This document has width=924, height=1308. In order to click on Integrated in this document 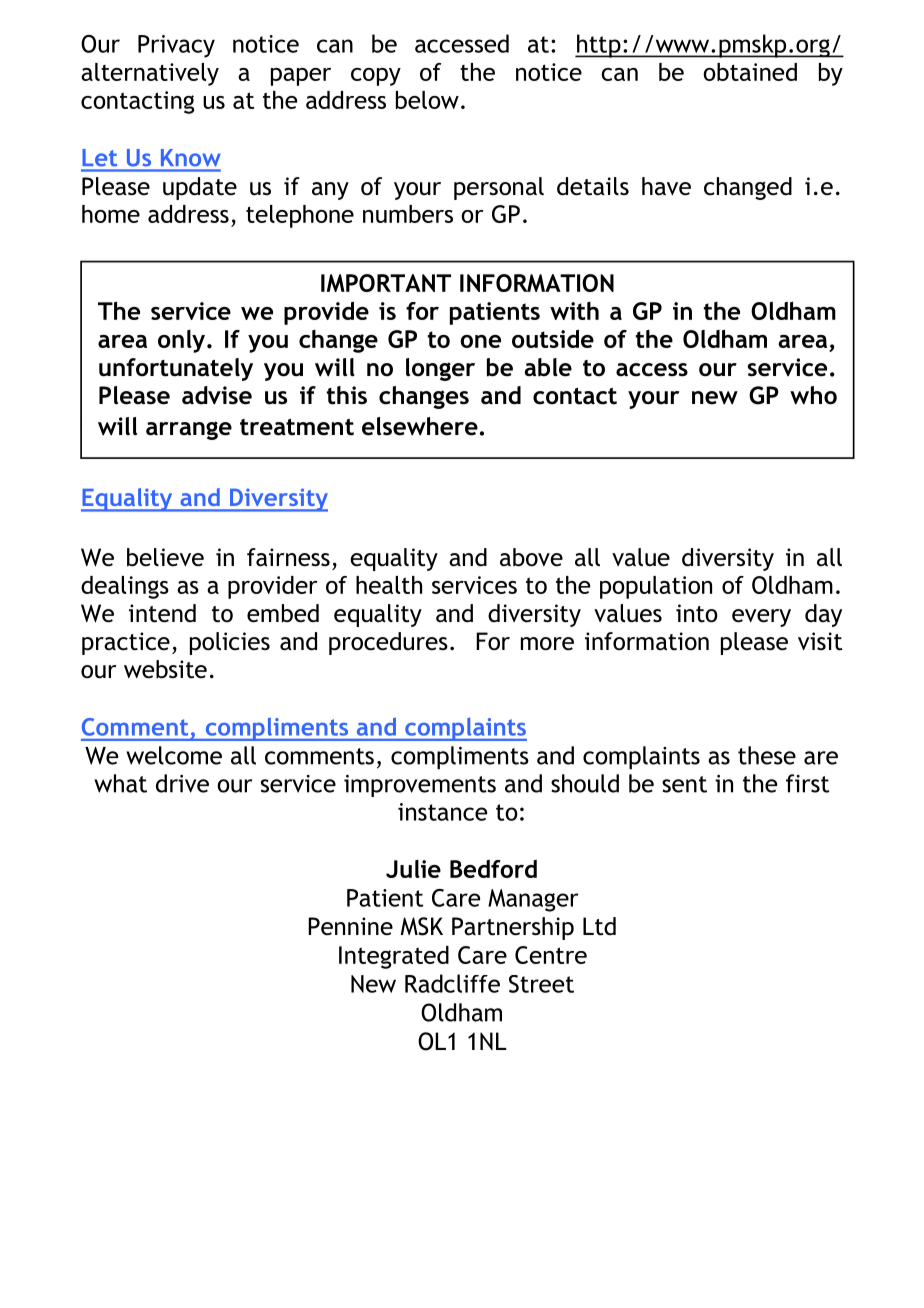, I will do `click(394, 957)`.
